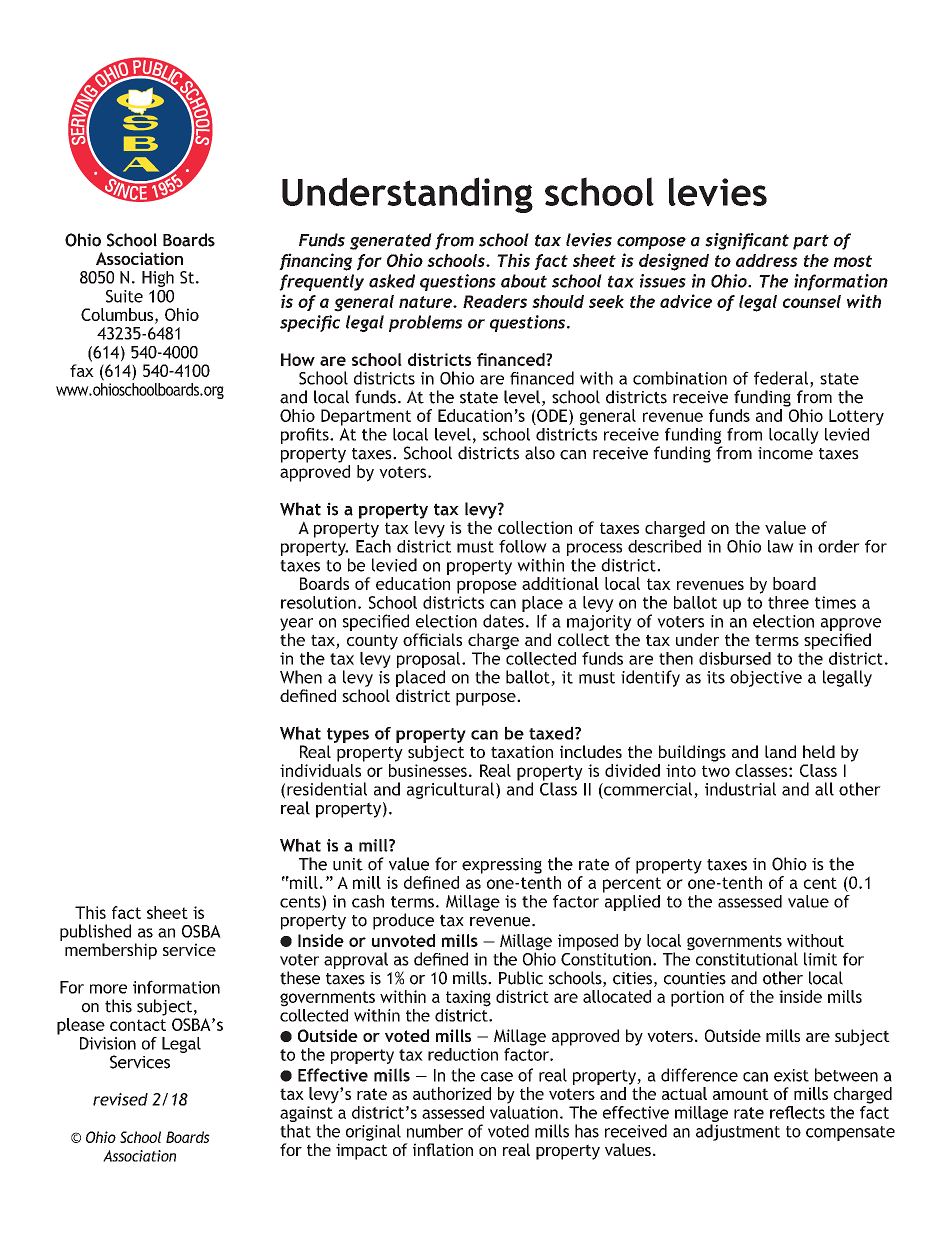 The image size is (952, 1233). Describe the element at coordinates (158, 279) in the screenshot. I see `High` at that location.
